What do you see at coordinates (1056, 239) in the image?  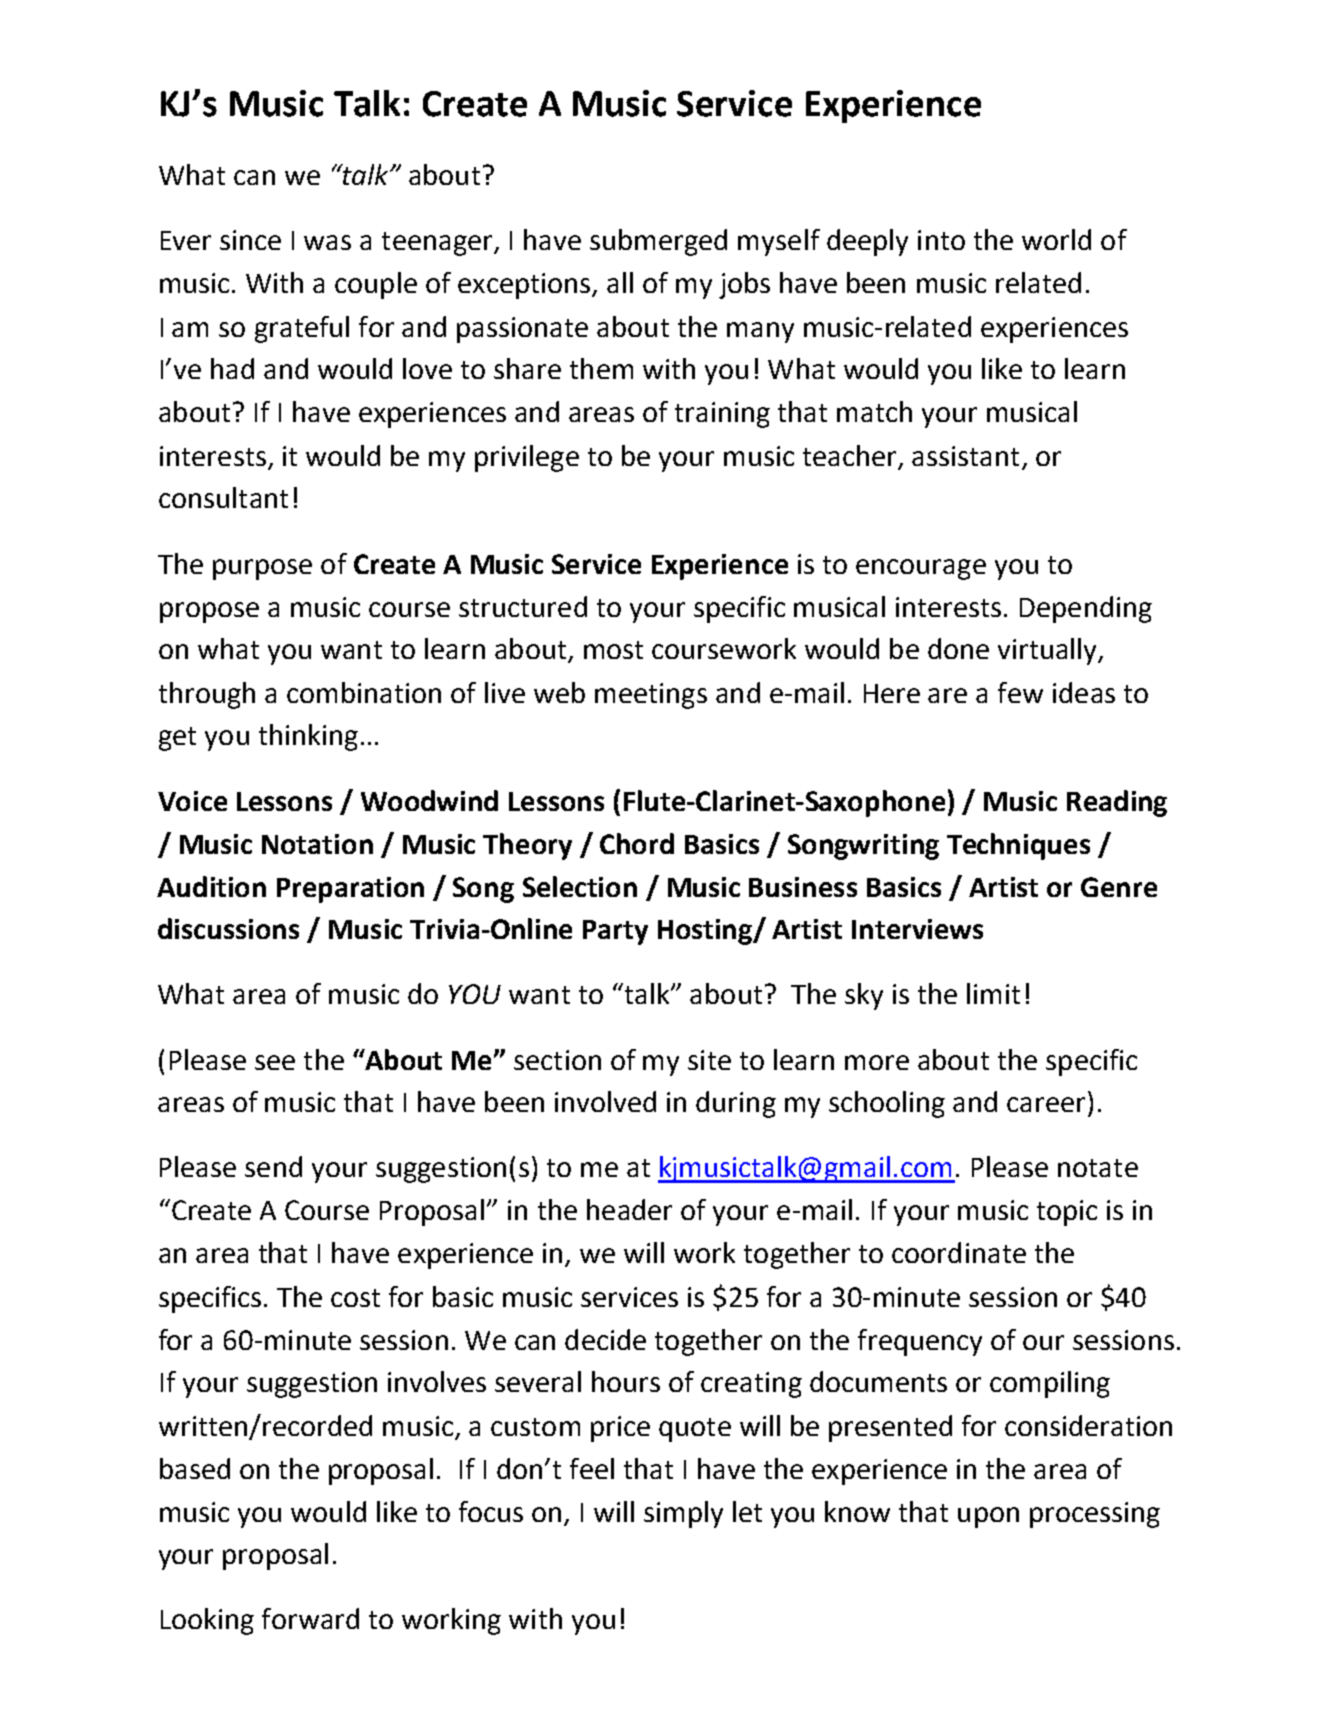 I see `world` at bounding box center [1056, 239].
